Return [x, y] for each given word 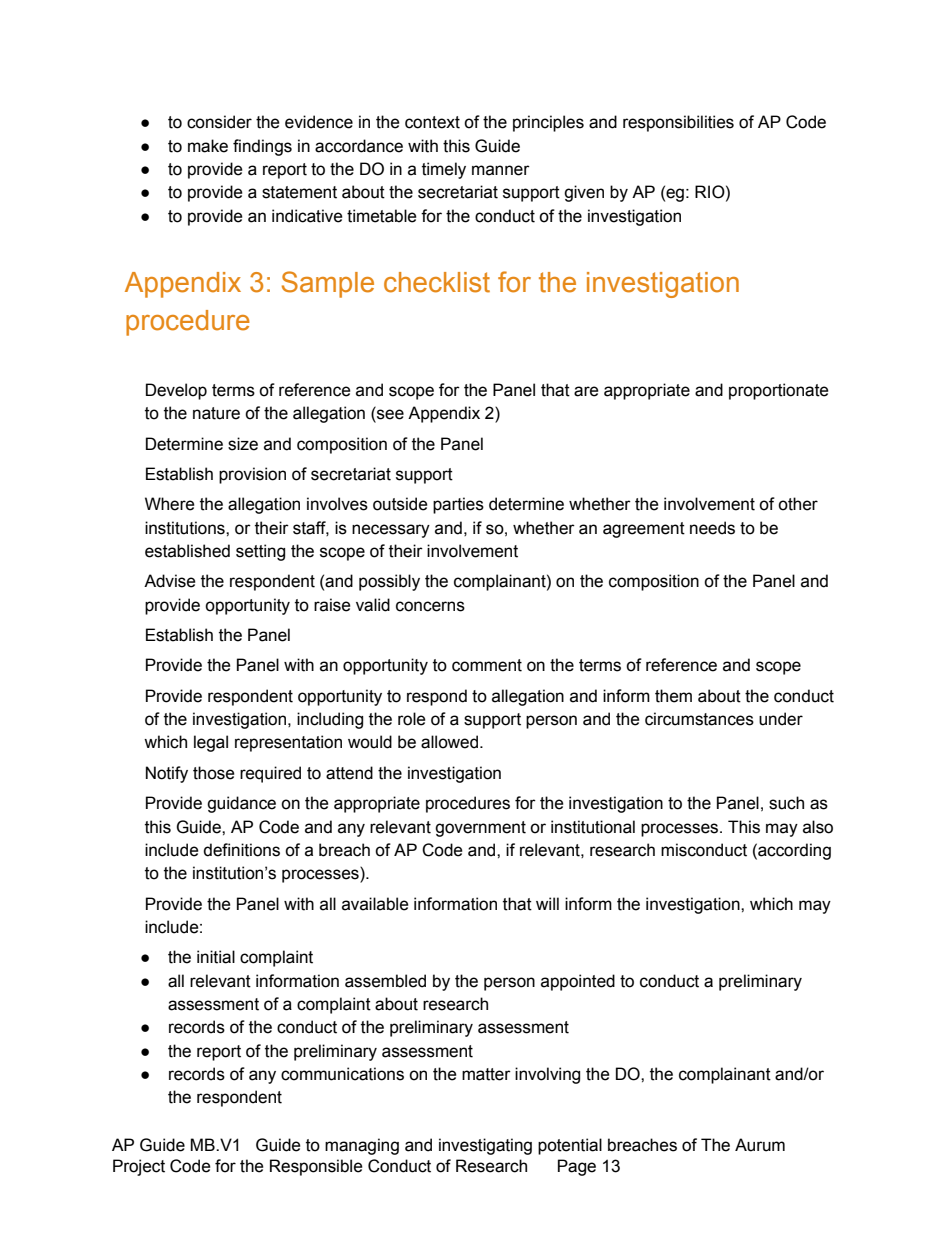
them [673, 696]
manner [501, 170]
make [208, 146]
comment [487, 665]
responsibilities [678, 123]
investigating [485, 1146]
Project [139, 1167]
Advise [170, 581]
